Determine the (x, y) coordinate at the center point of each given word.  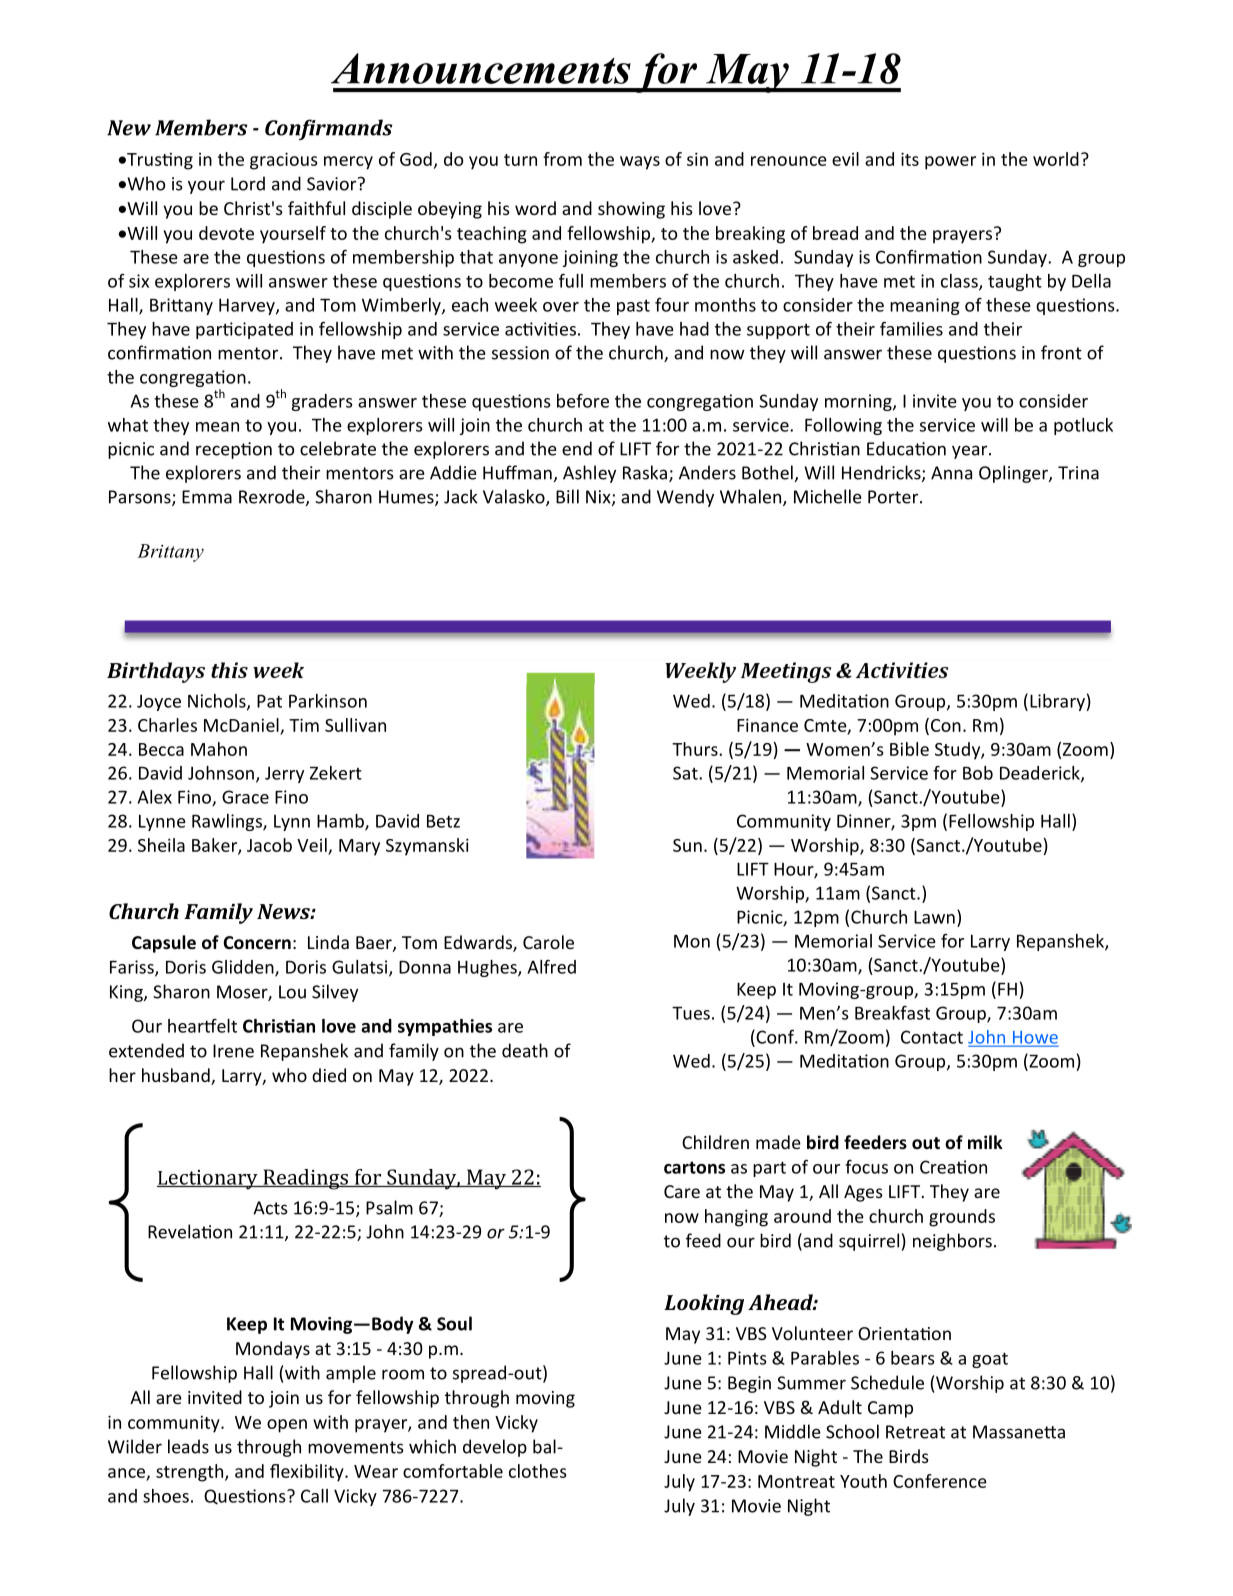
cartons (694, 1167)
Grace (245, 797)
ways (640, 163)
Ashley (589, 474)
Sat (686, 773)
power (950, 163)
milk (985, 1142)
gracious (284, 161)
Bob (978, 773)
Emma (207, 497)
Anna (951, 473)
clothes (538, 1471)
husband (177, 1076)
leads (188, 1446)
